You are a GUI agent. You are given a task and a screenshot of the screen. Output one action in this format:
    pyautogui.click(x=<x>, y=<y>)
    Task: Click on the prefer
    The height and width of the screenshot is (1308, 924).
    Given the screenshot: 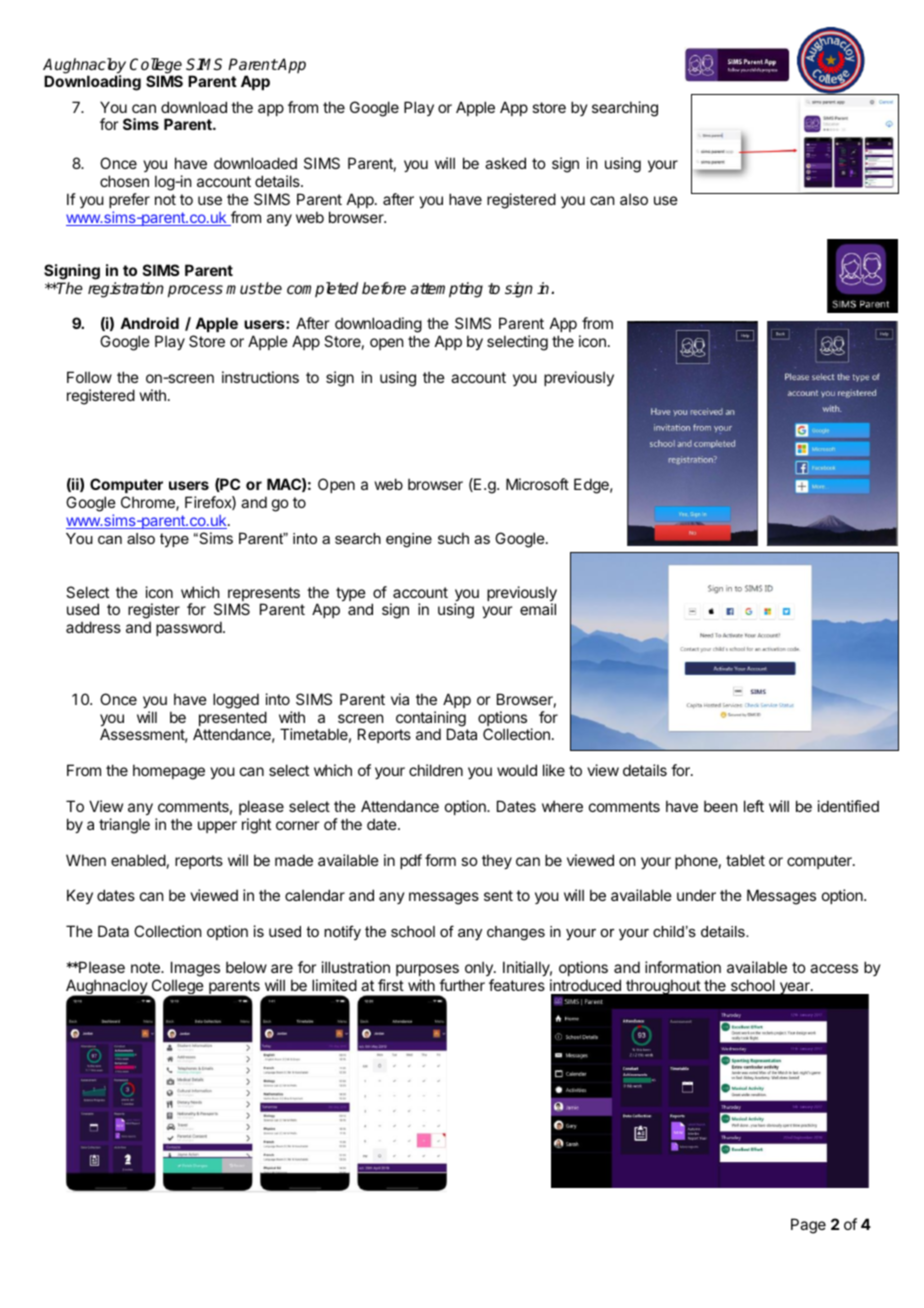 What is the action you would take?
    pyautogui.click(x=129, y=200)
